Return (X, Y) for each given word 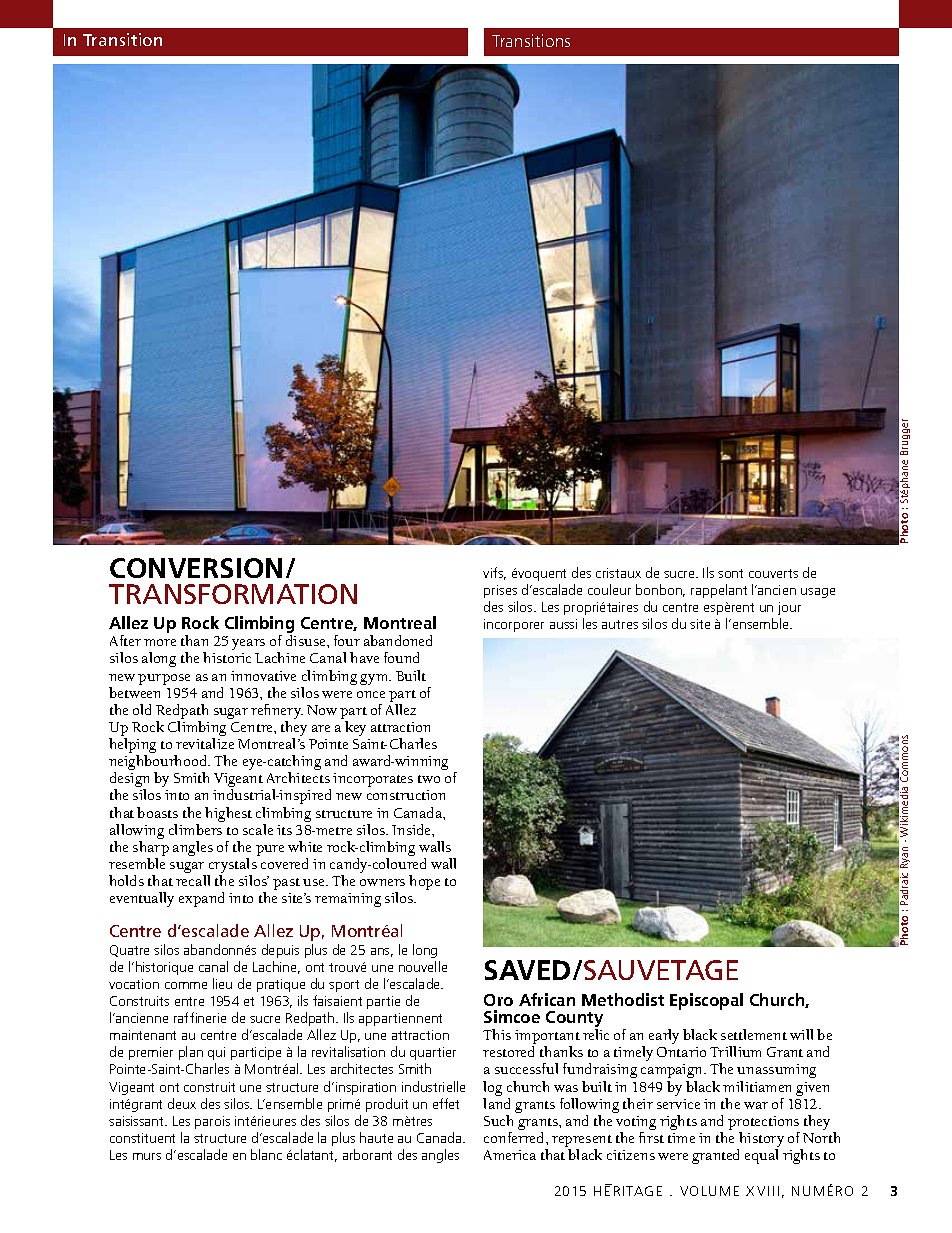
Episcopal (706, 1001)
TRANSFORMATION (233, 594)
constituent (142, 1138)
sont (730, 573)
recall (193, 880)
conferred (515, 1137)
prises (500, 591)
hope (424, 882)
